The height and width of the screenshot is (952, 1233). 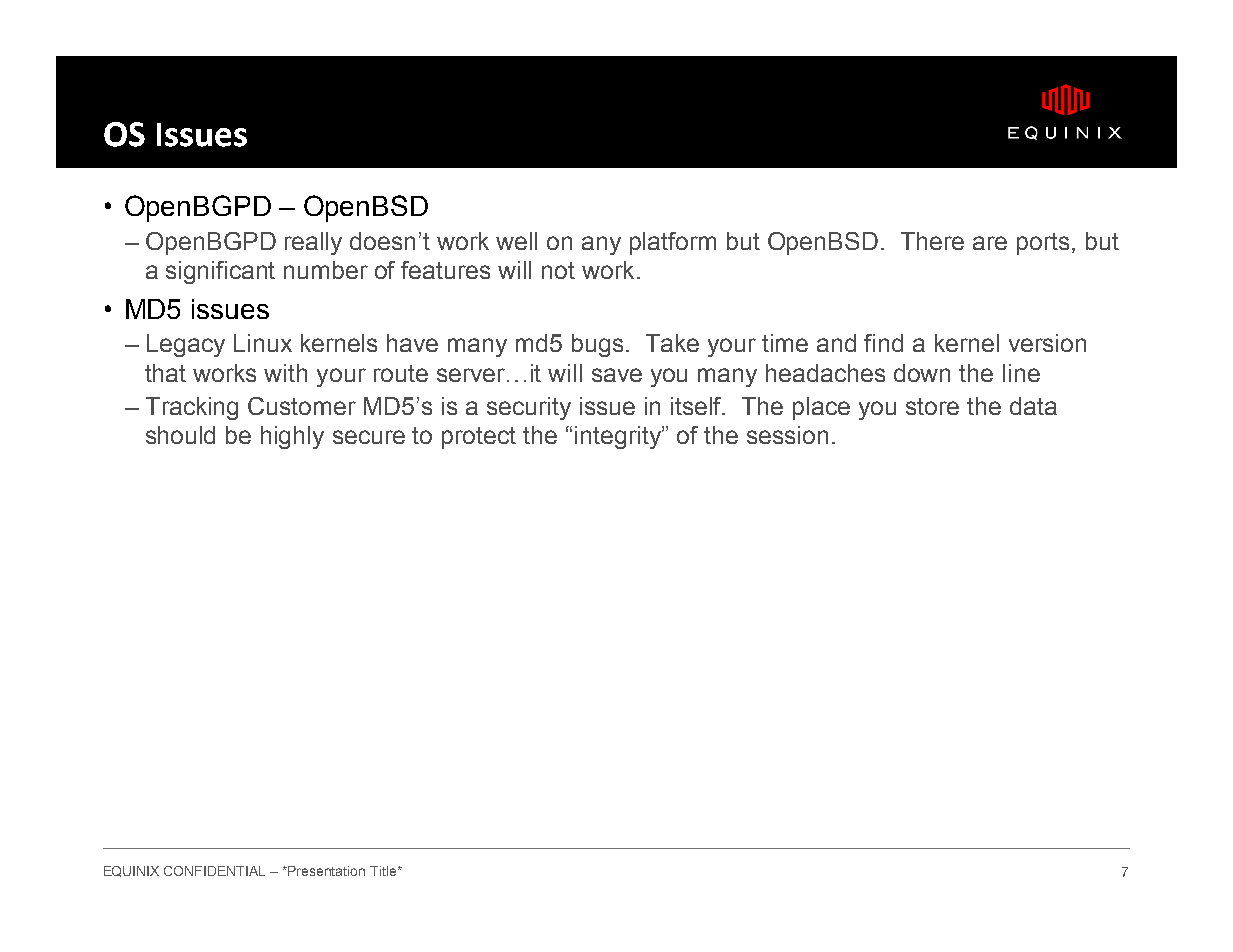 What do you see at coordinates (787, 435) in the screenshot?
I see `session` at bounding box center [787, 435].
